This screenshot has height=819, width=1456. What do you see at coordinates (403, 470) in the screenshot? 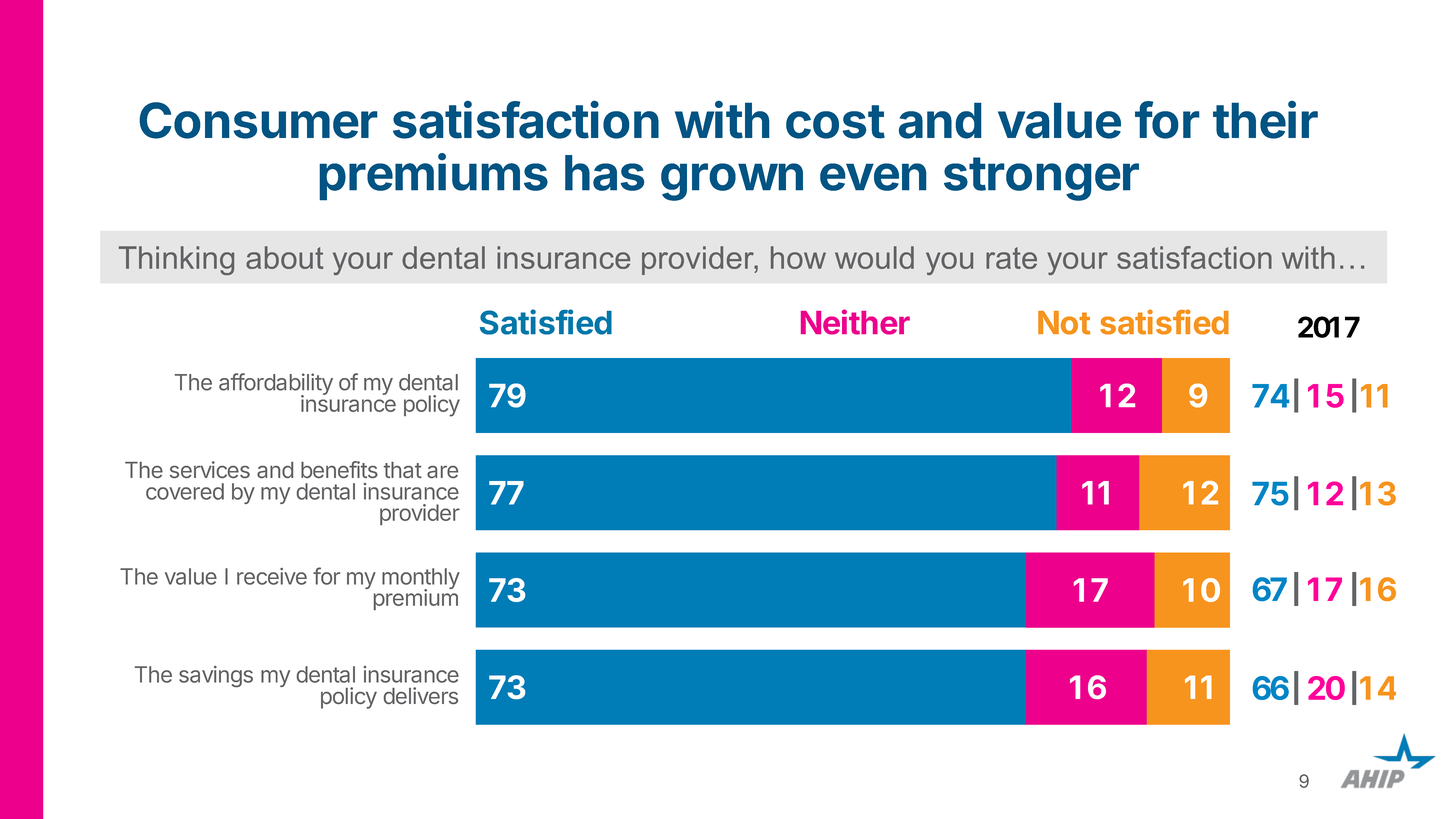
I see `that` at bounding box center [403, 470].
